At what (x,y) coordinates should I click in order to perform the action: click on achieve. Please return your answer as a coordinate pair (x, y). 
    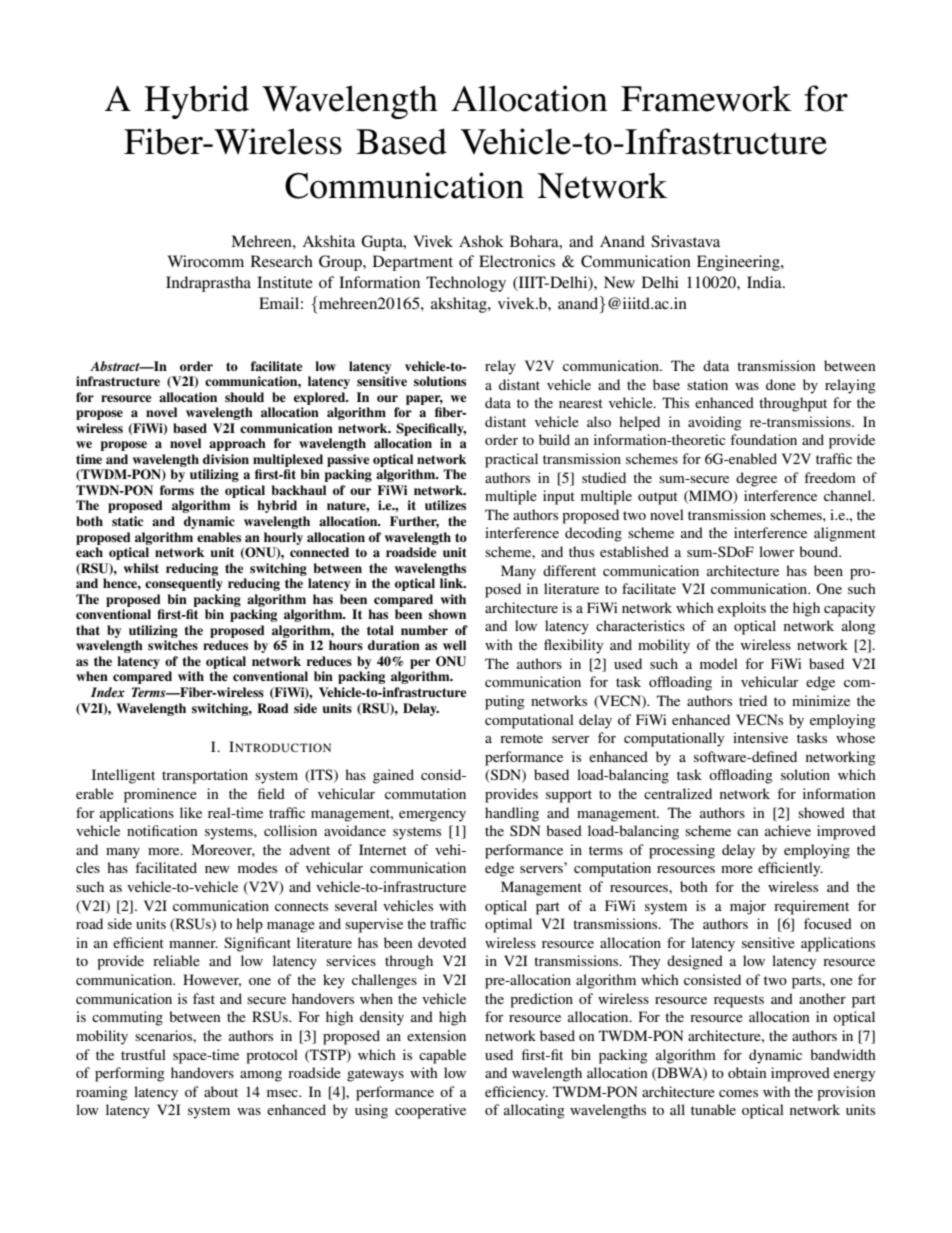
    Looking at the image, I should click on (788, 830).
